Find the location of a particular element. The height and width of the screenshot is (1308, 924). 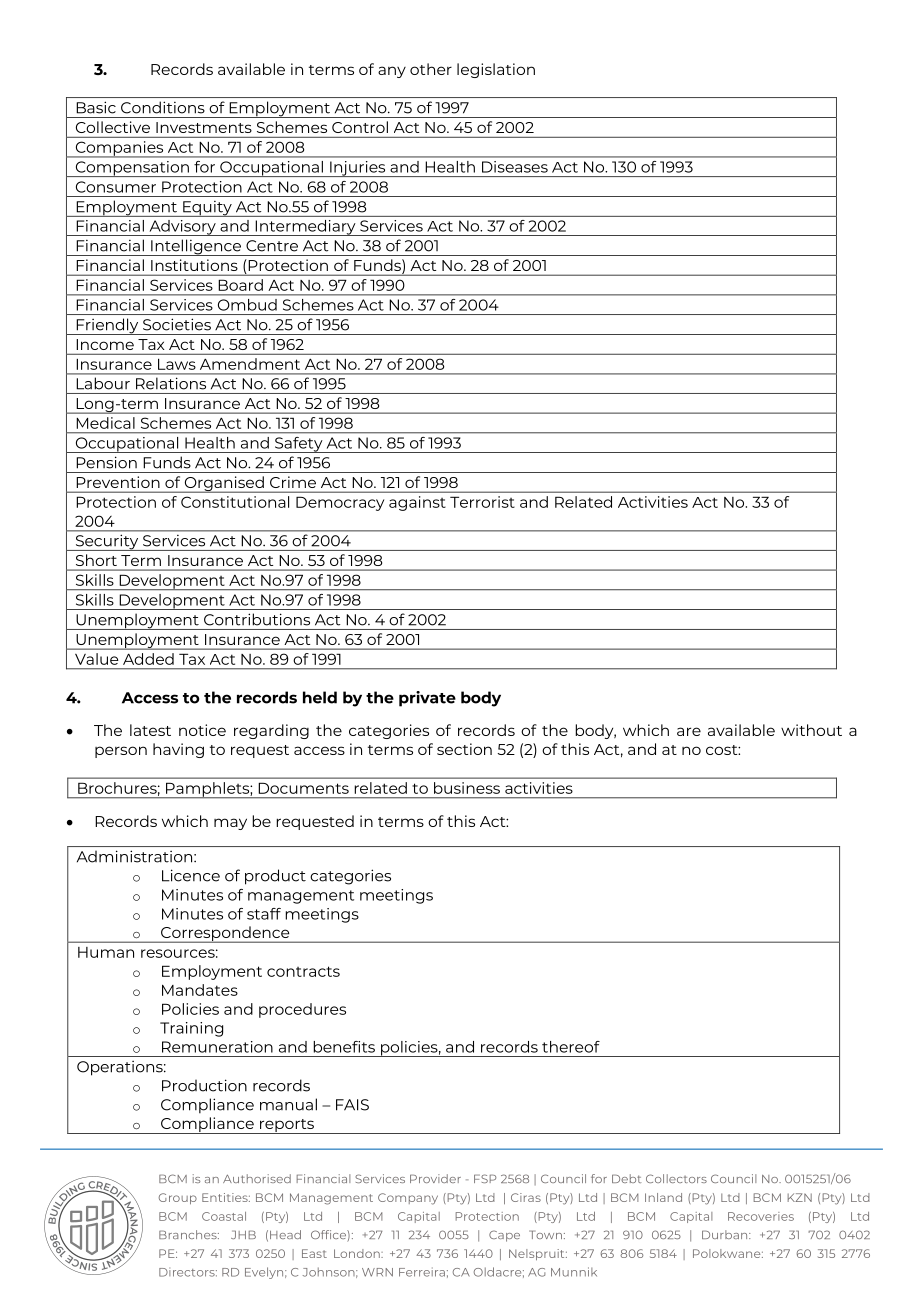

section is located at coordinates (464, 749).
